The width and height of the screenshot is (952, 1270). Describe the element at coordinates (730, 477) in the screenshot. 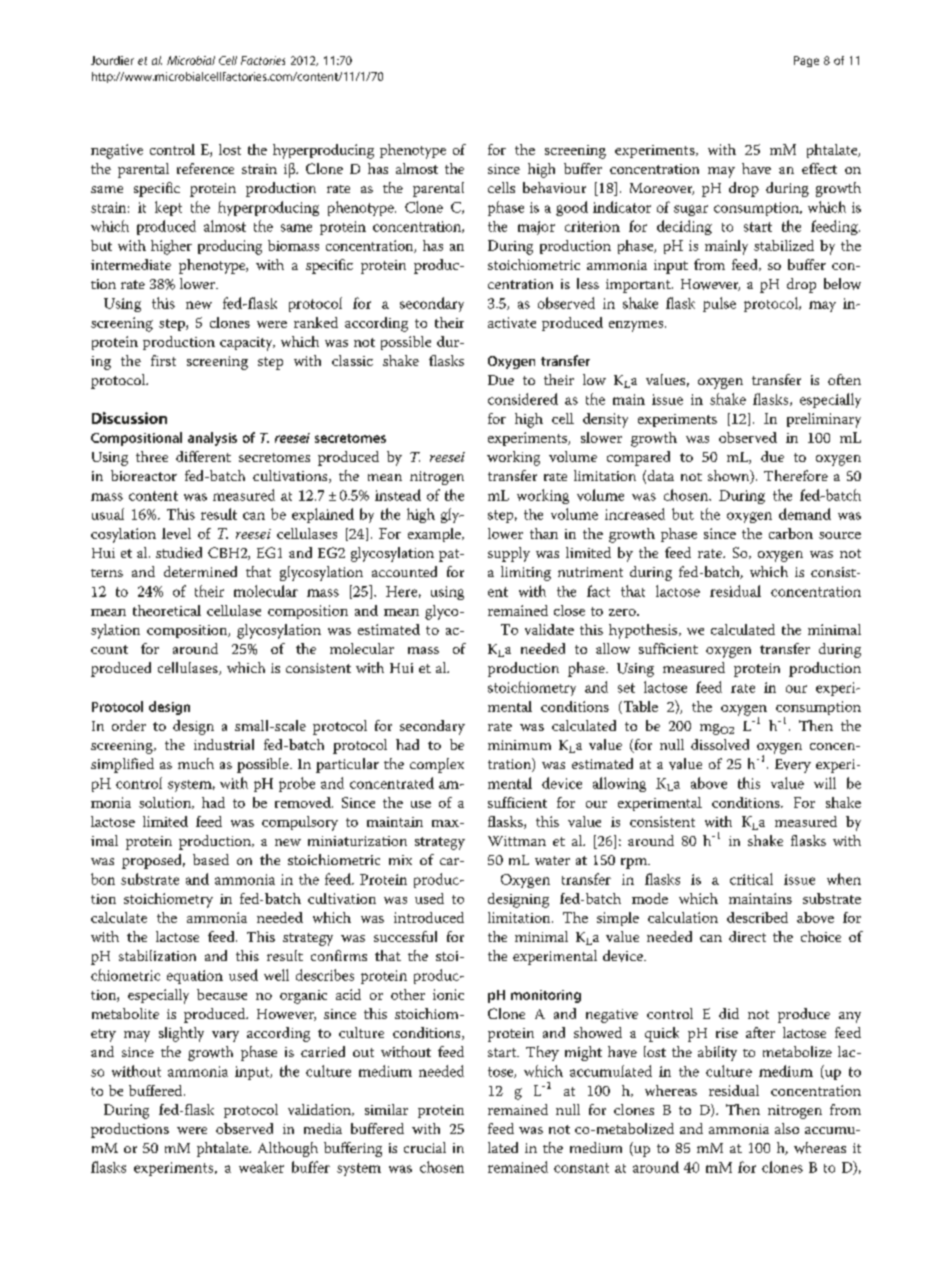

I see `shown` at that location.
